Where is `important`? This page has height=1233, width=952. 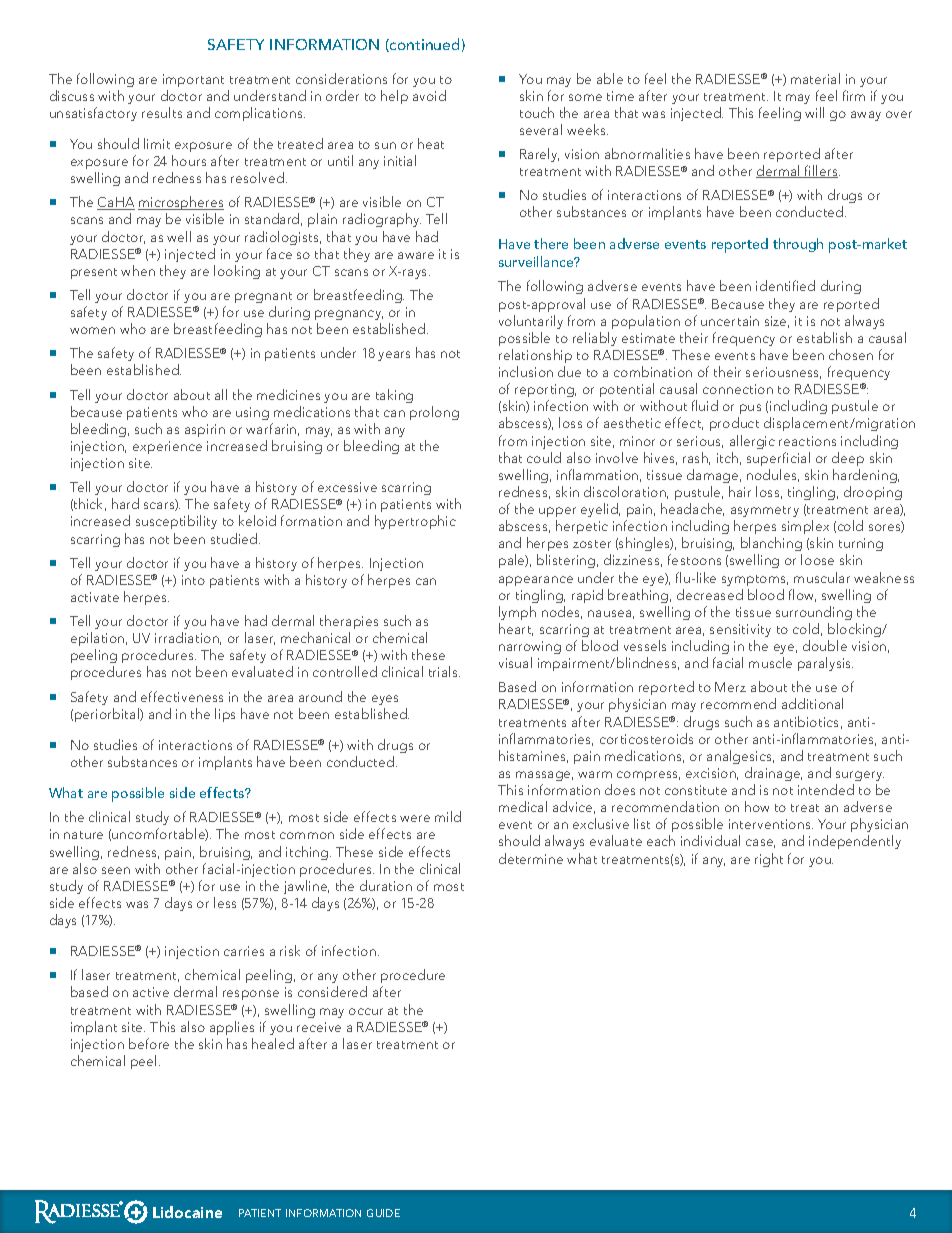 important is located at coordinates (193, 80).
